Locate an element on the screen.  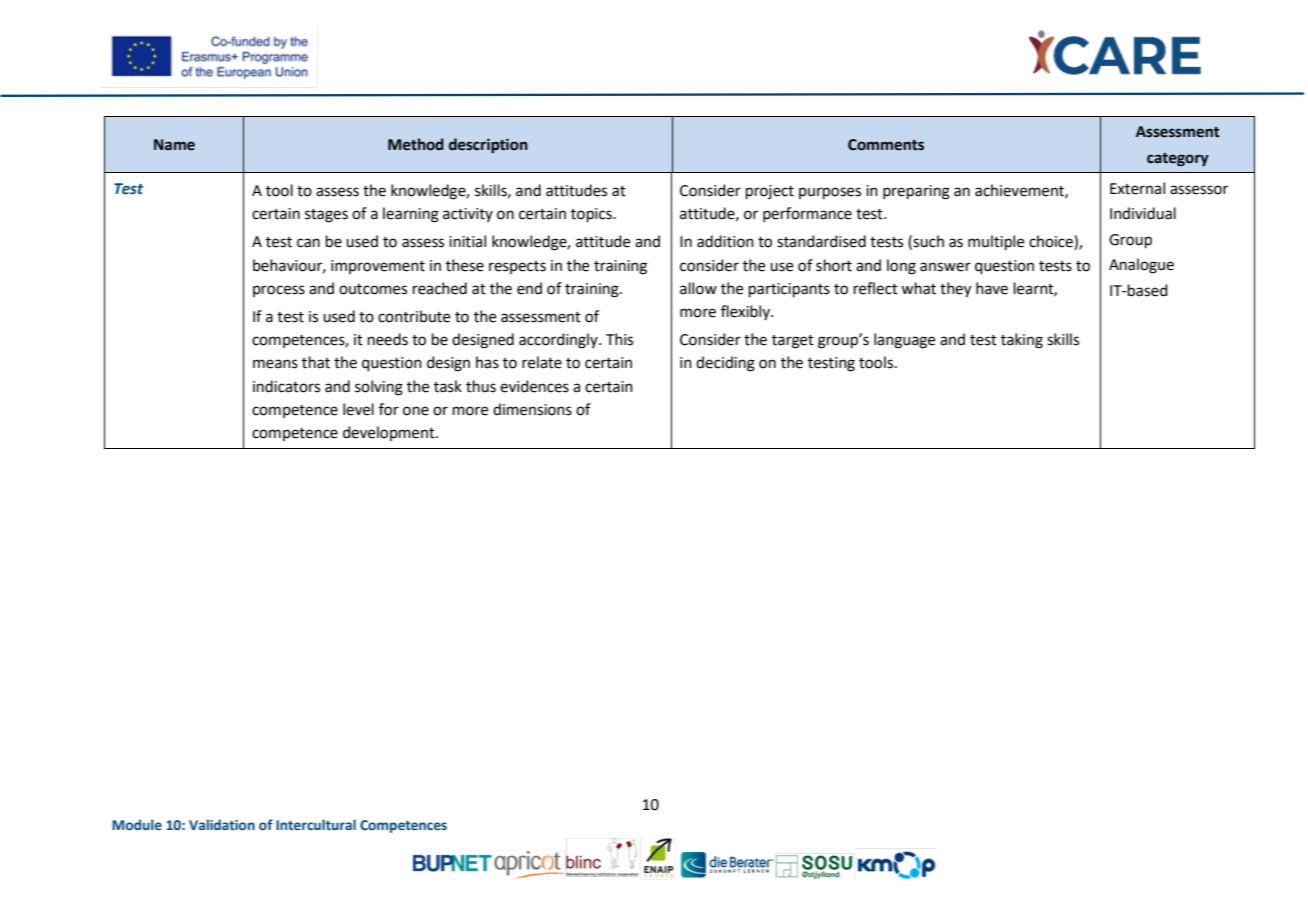
development is located at coordinates (390, 433).
